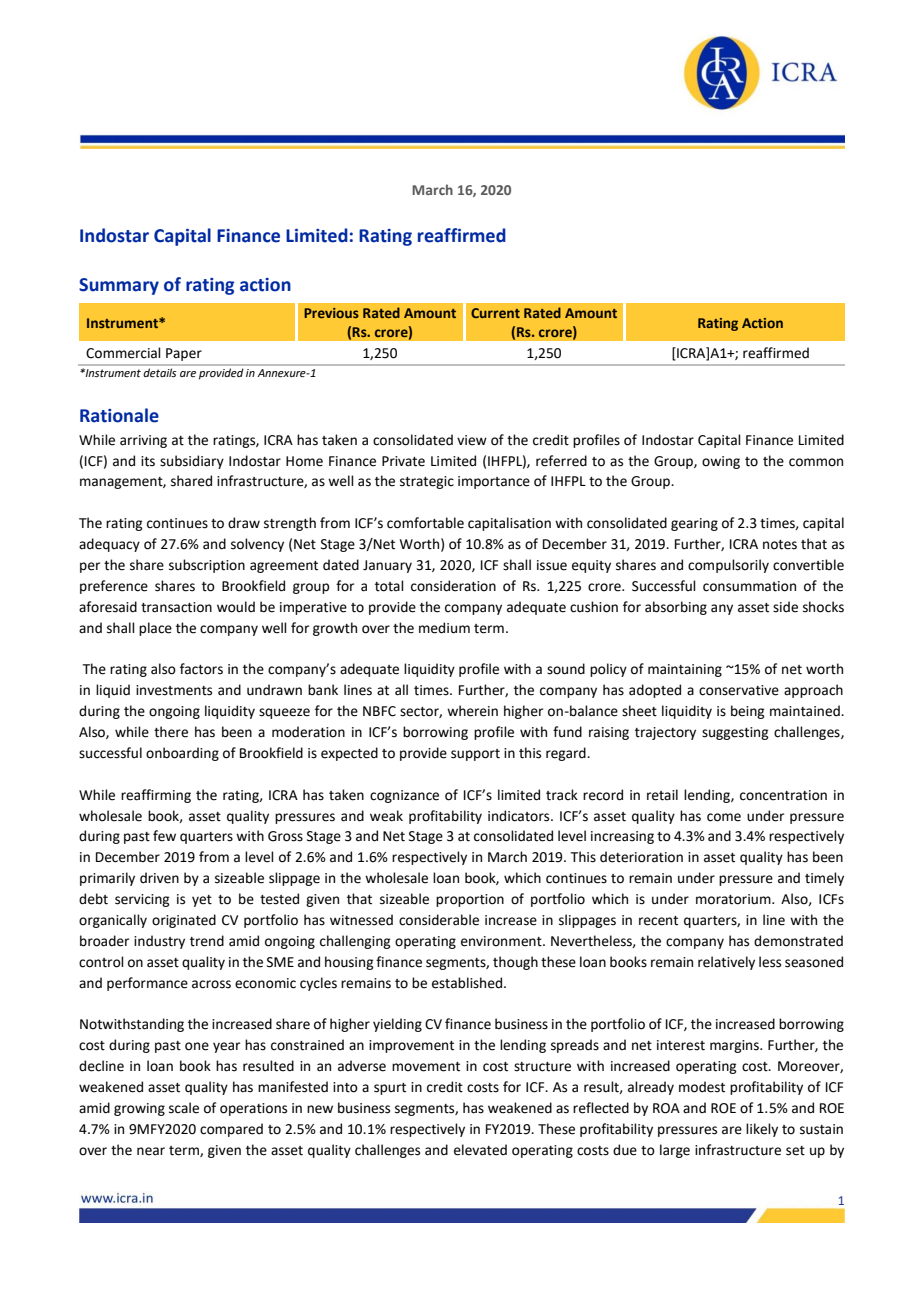  What do you see at coordinates (184, 354) in the screenshot?
I see `Paper` at bounding box center [184, 354].
